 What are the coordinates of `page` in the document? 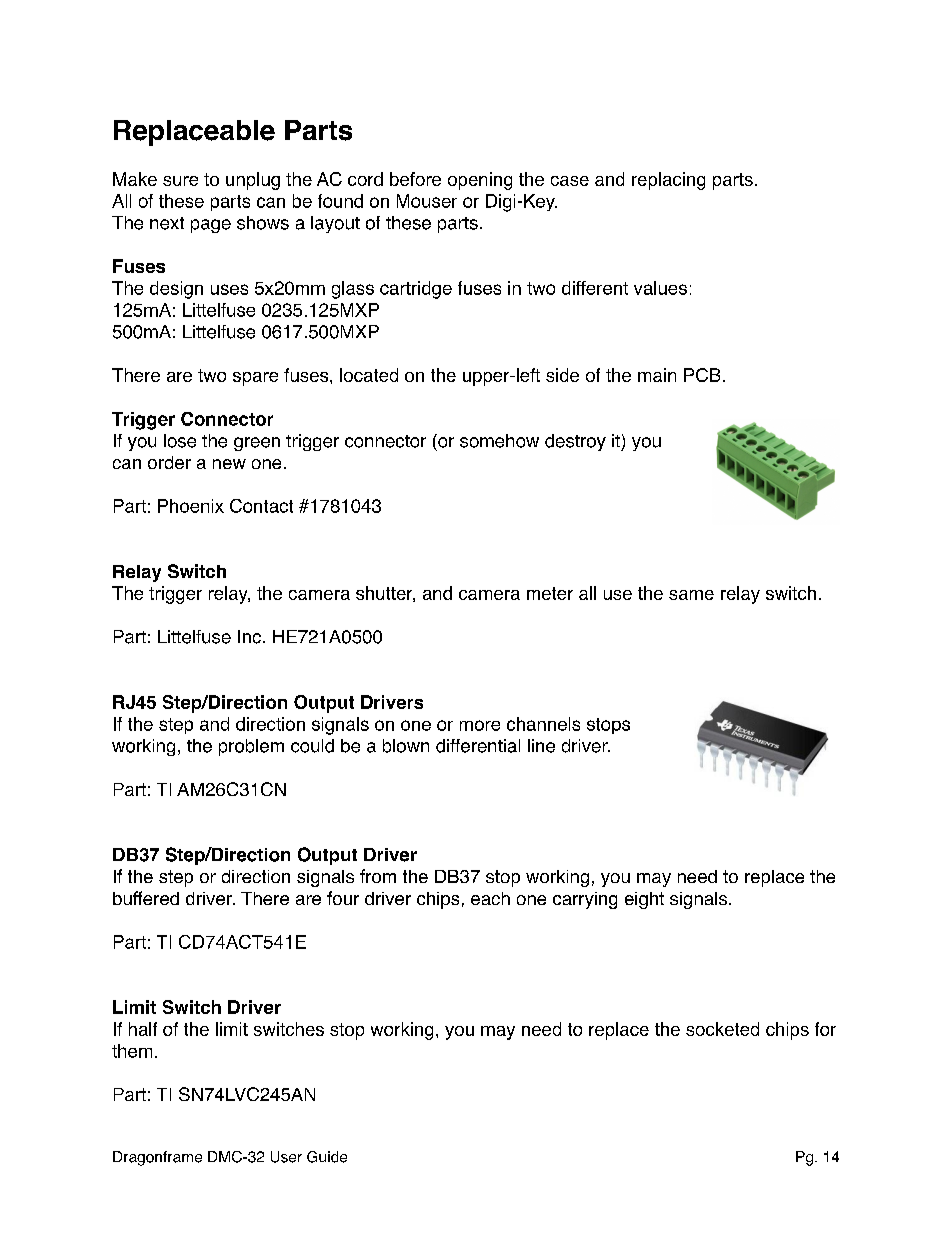 It's located at (211, 226).
